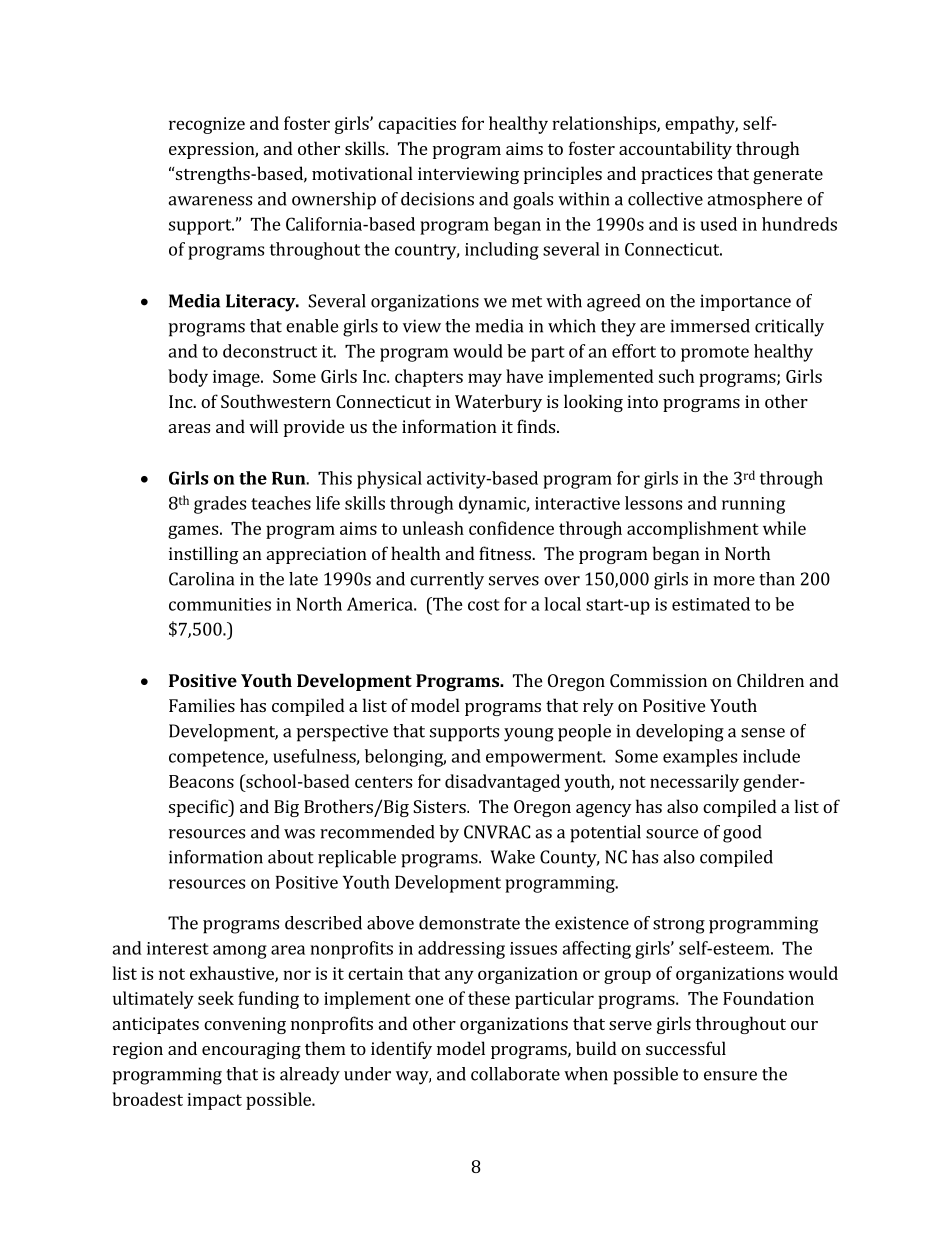 This screenshot has height=1233, width=952. I want to click on recognize, so click(207, 125).
